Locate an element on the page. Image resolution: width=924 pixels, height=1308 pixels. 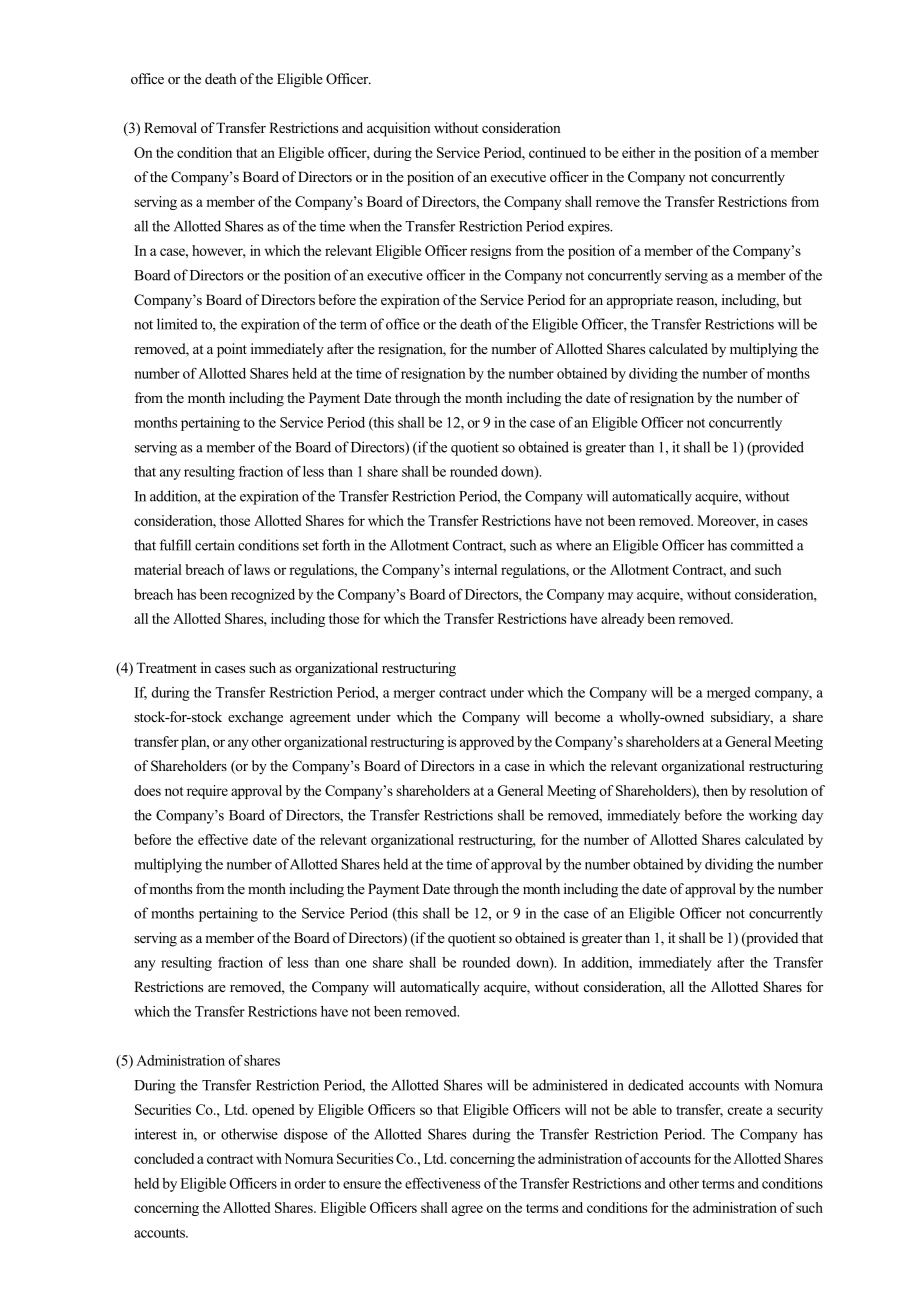
Removal is located at coordinates (170, 127).
